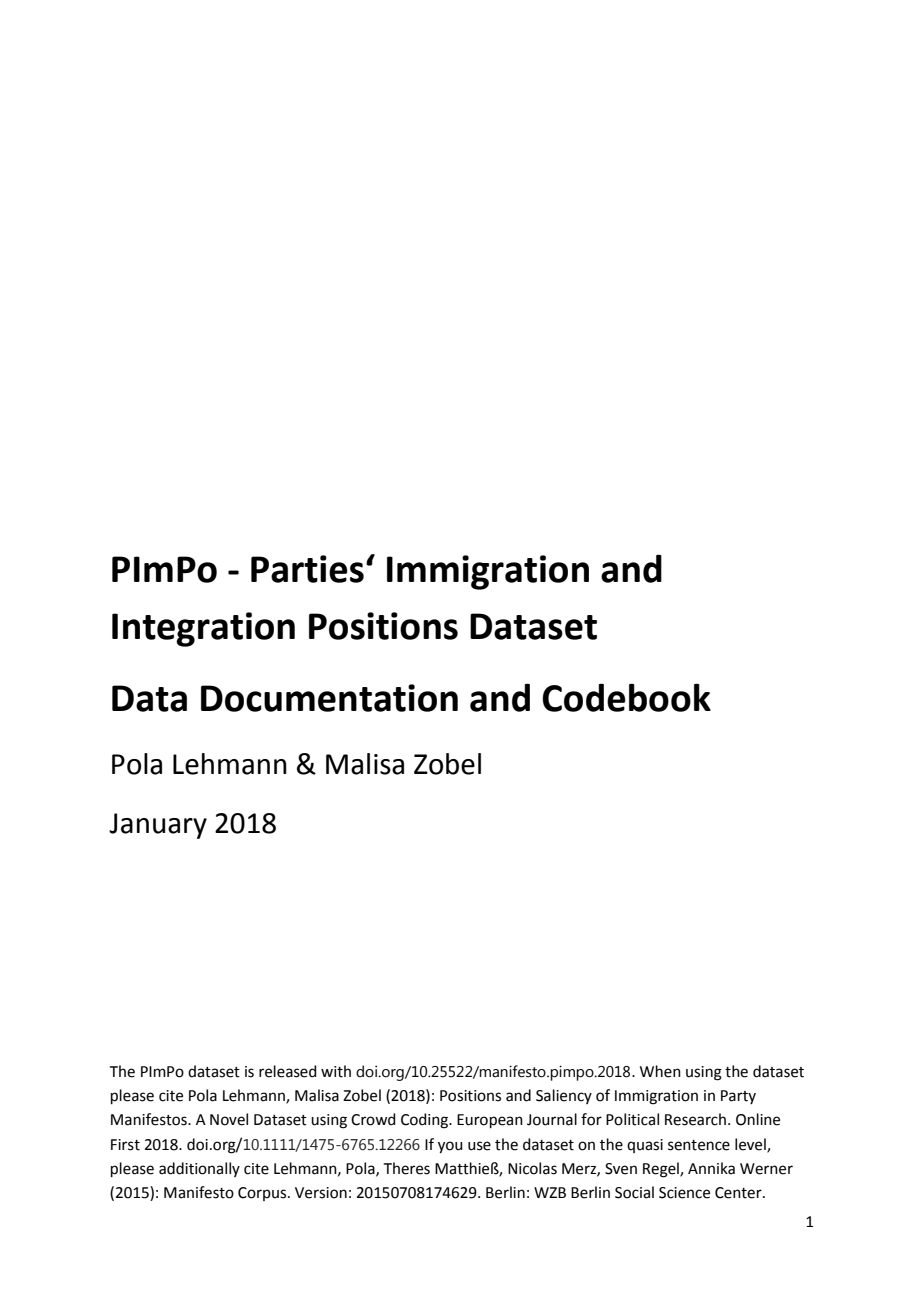 The image size is (924, 1308). Describe the element at coordinates (229, 1119) in the screenshot. I see `Novel` at that location.
